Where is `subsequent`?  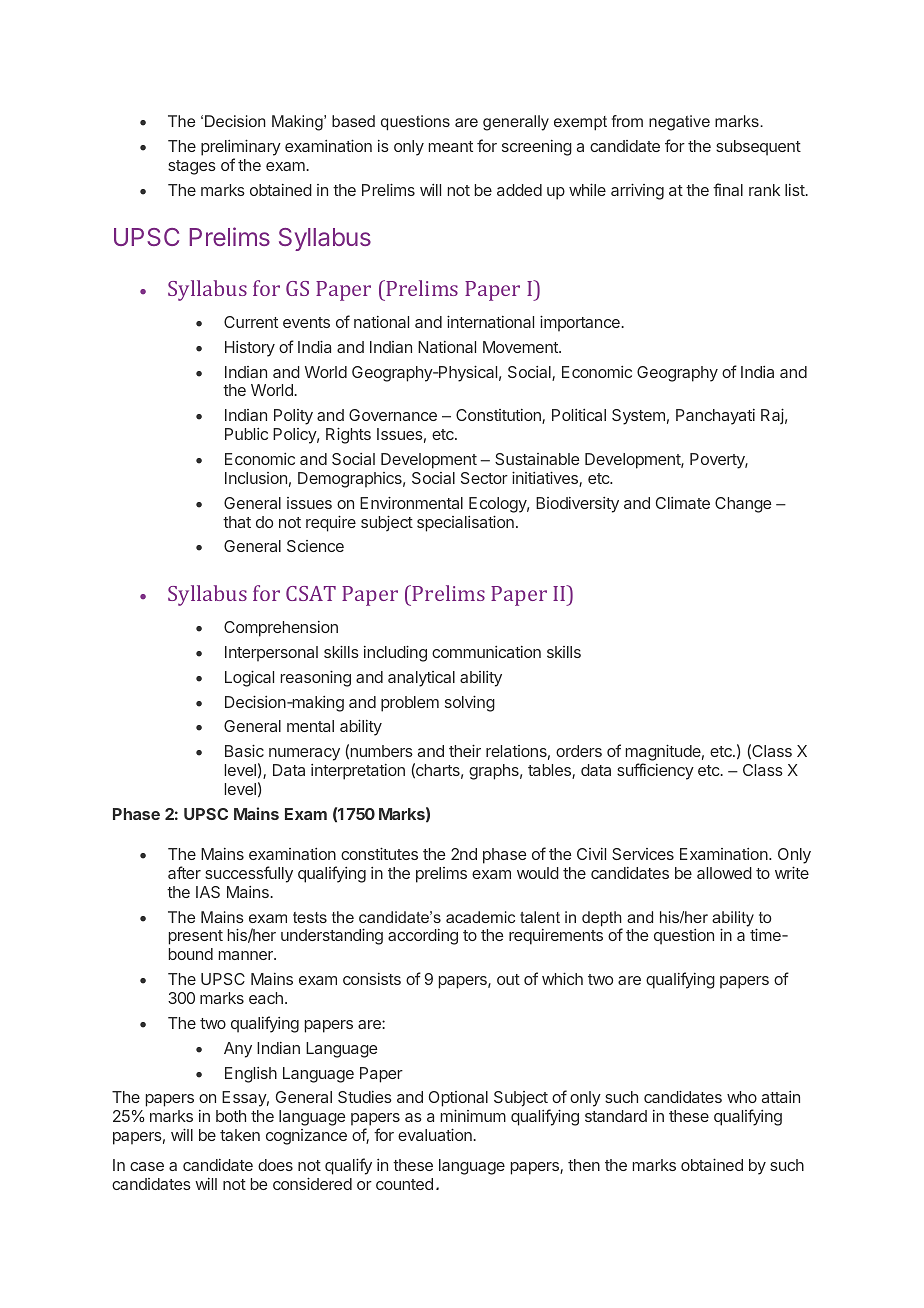
subsequent is located at coordinates (758, 148).
